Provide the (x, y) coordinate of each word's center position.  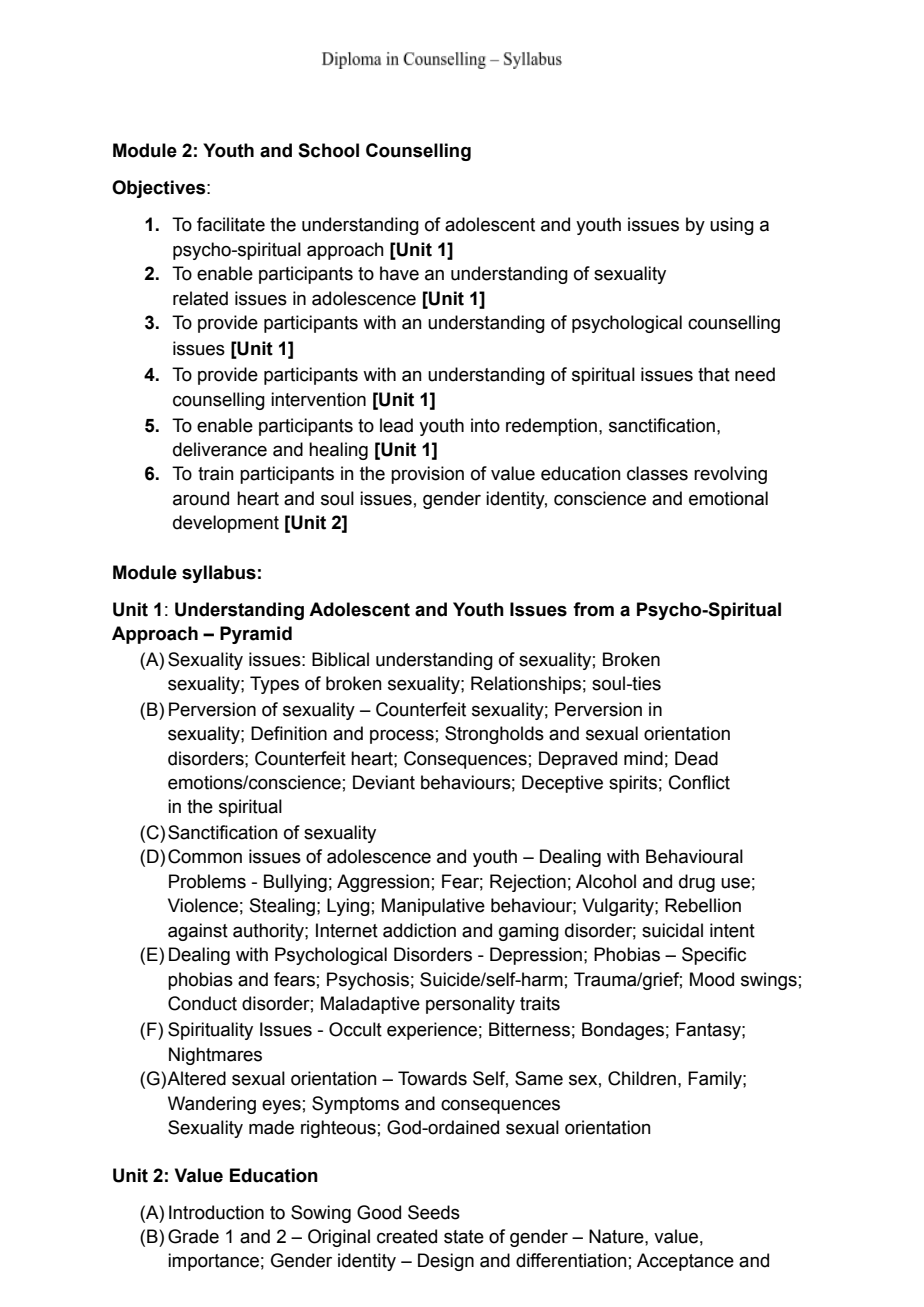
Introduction (216, 1212)
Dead (696, 758)
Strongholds (494, 735)
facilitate (231, 224)
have (399, 273)
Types (274, 685)
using (732, 226)
